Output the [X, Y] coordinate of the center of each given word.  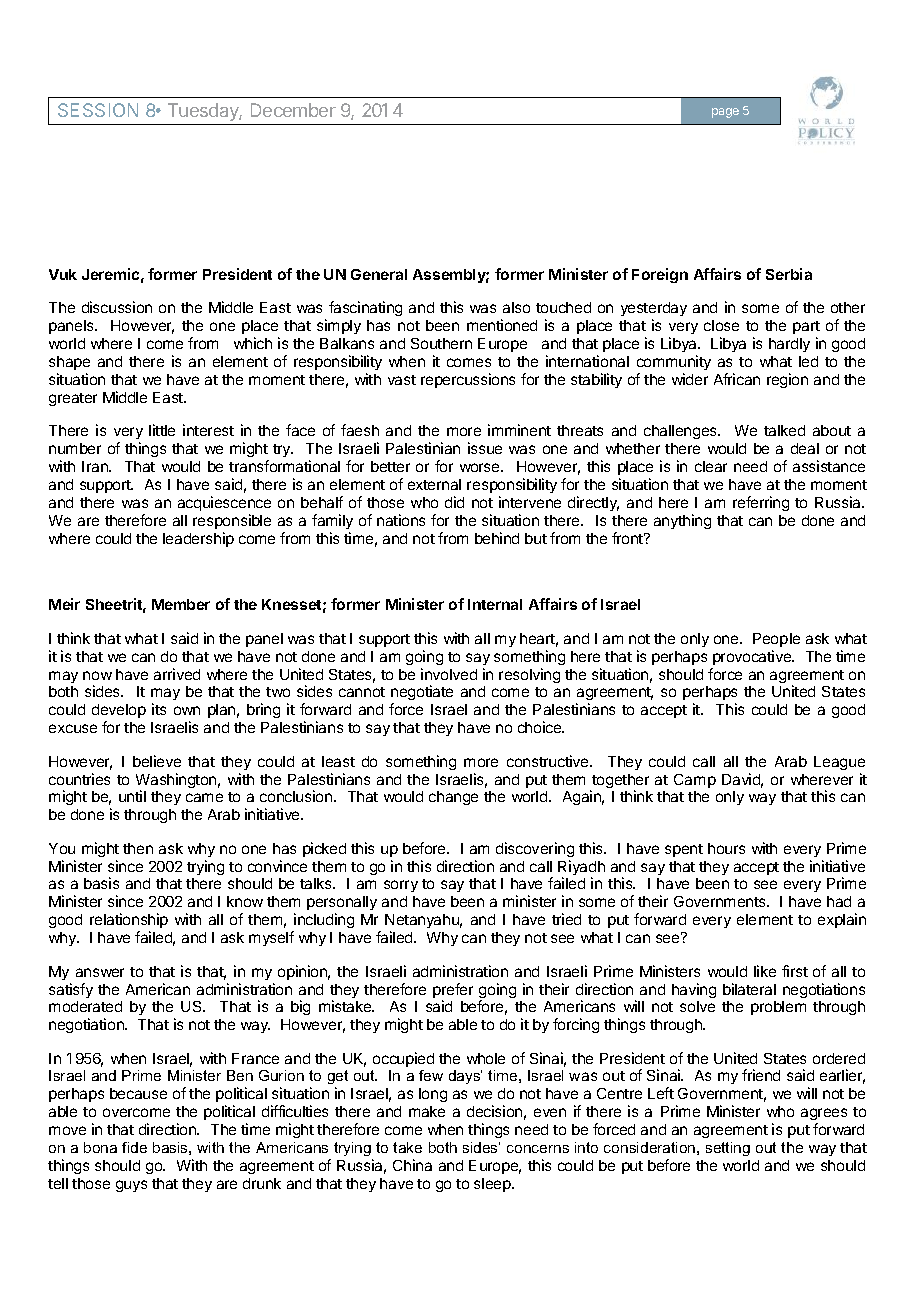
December [293, 110]
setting [728, 1149]
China [412, 1165]
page [725, 113]
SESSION [98, 110]
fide [134, 1147]
